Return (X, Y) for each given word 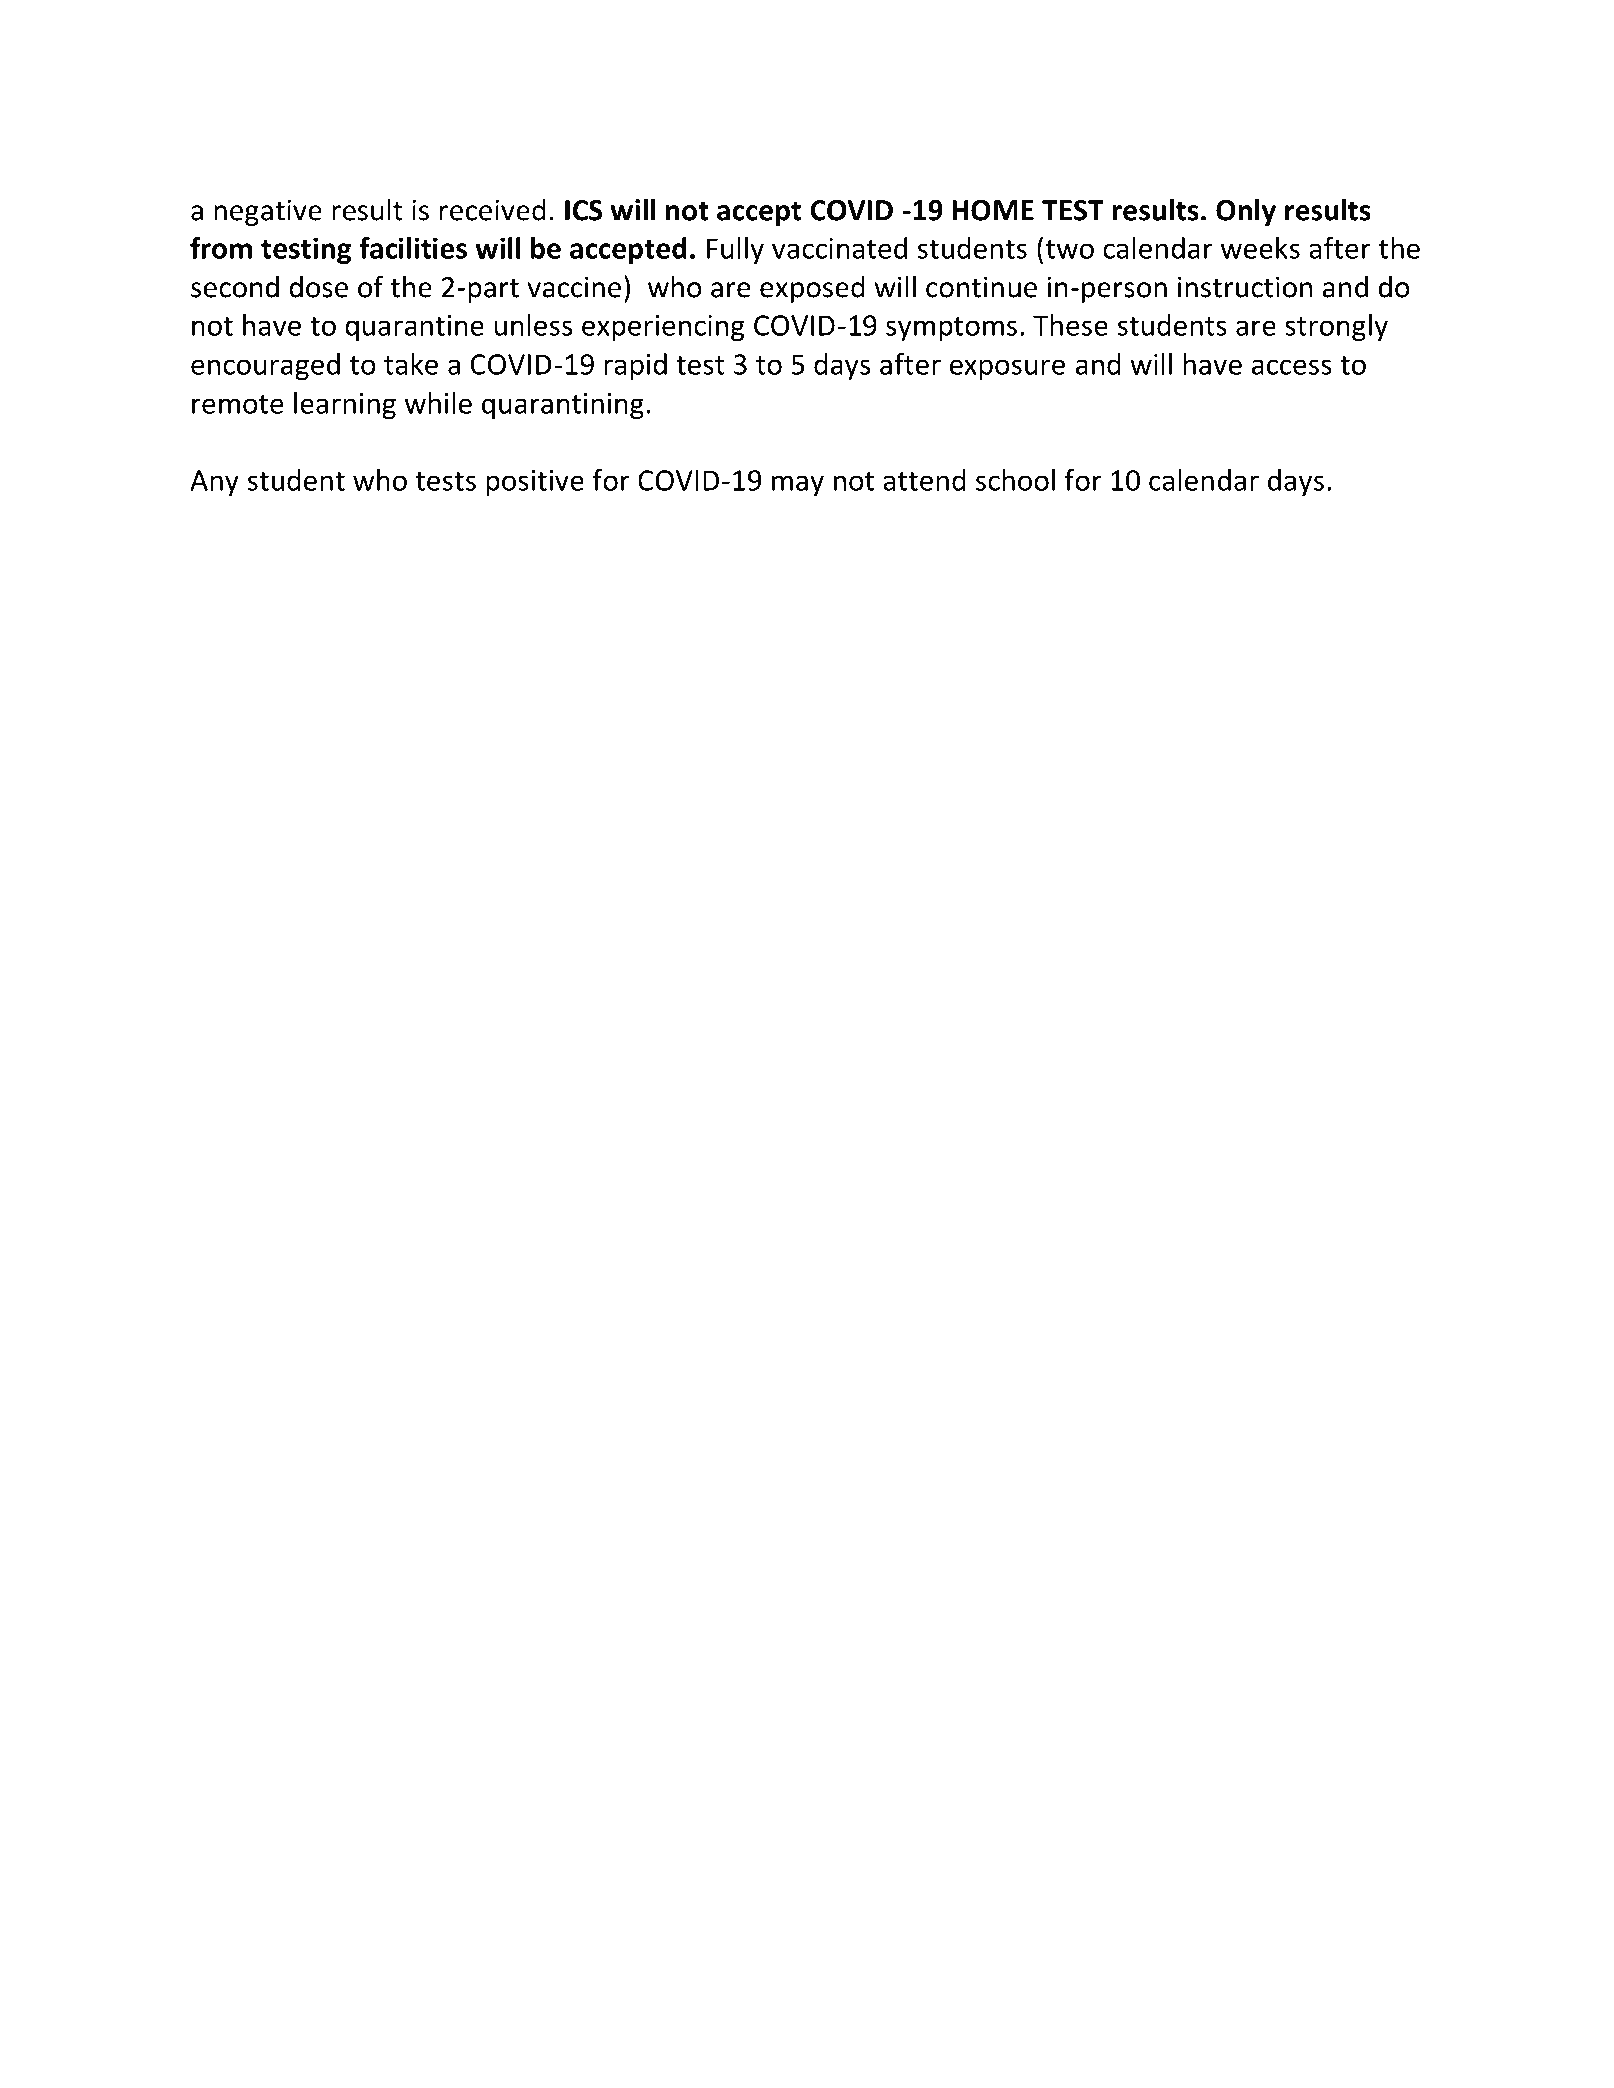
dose (318, 287)
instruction (1245, 287)
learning (345, 405)
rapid (635, 366)
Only (1246, 212)
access (1292, 367)
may (798, 485)
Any (214, 483)
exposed (812, 289)
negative (268, 212)
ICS (584, 210)
